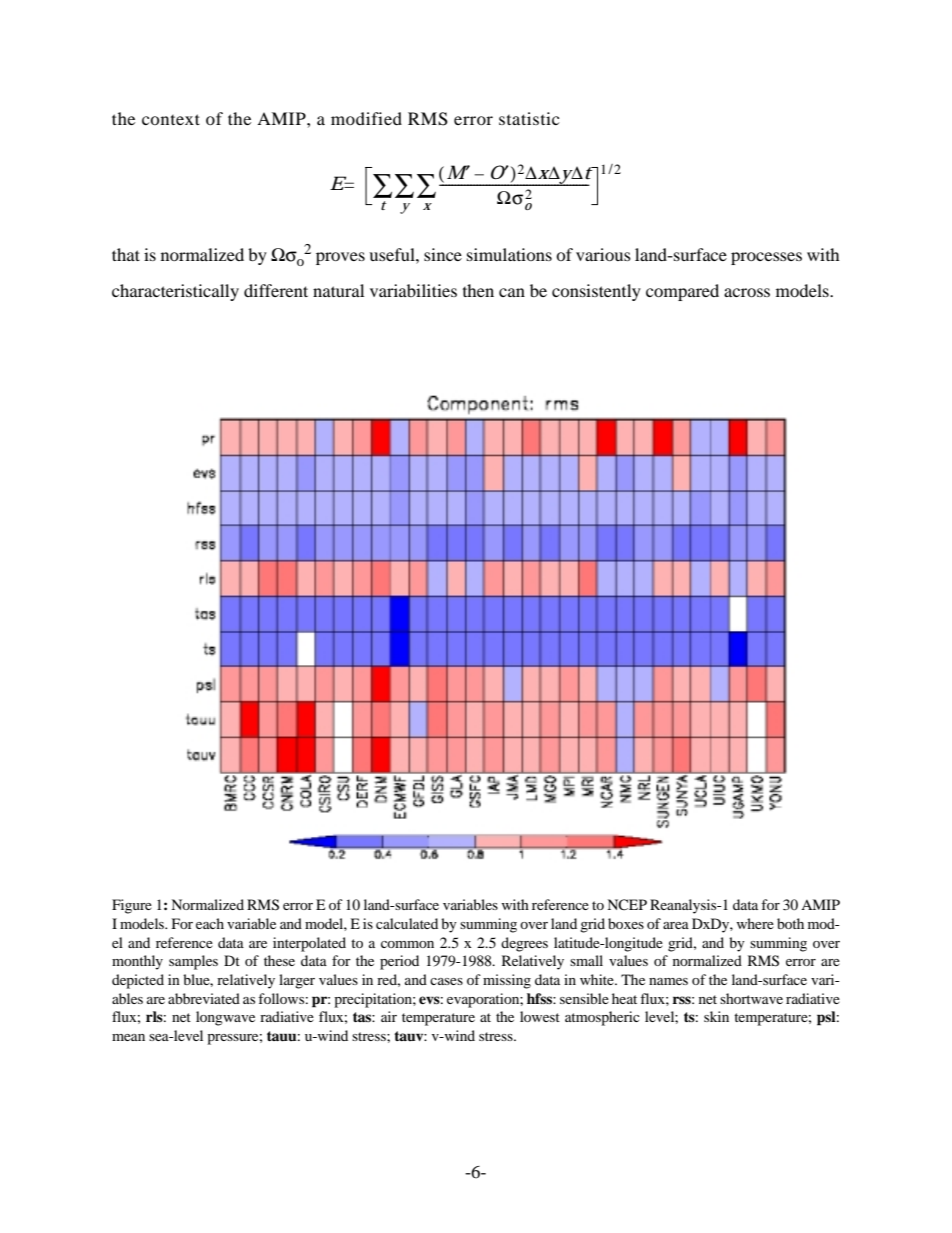 The width and height of the screenshot is (952, 1233). I want to click on Figure, so click(132, 906).
